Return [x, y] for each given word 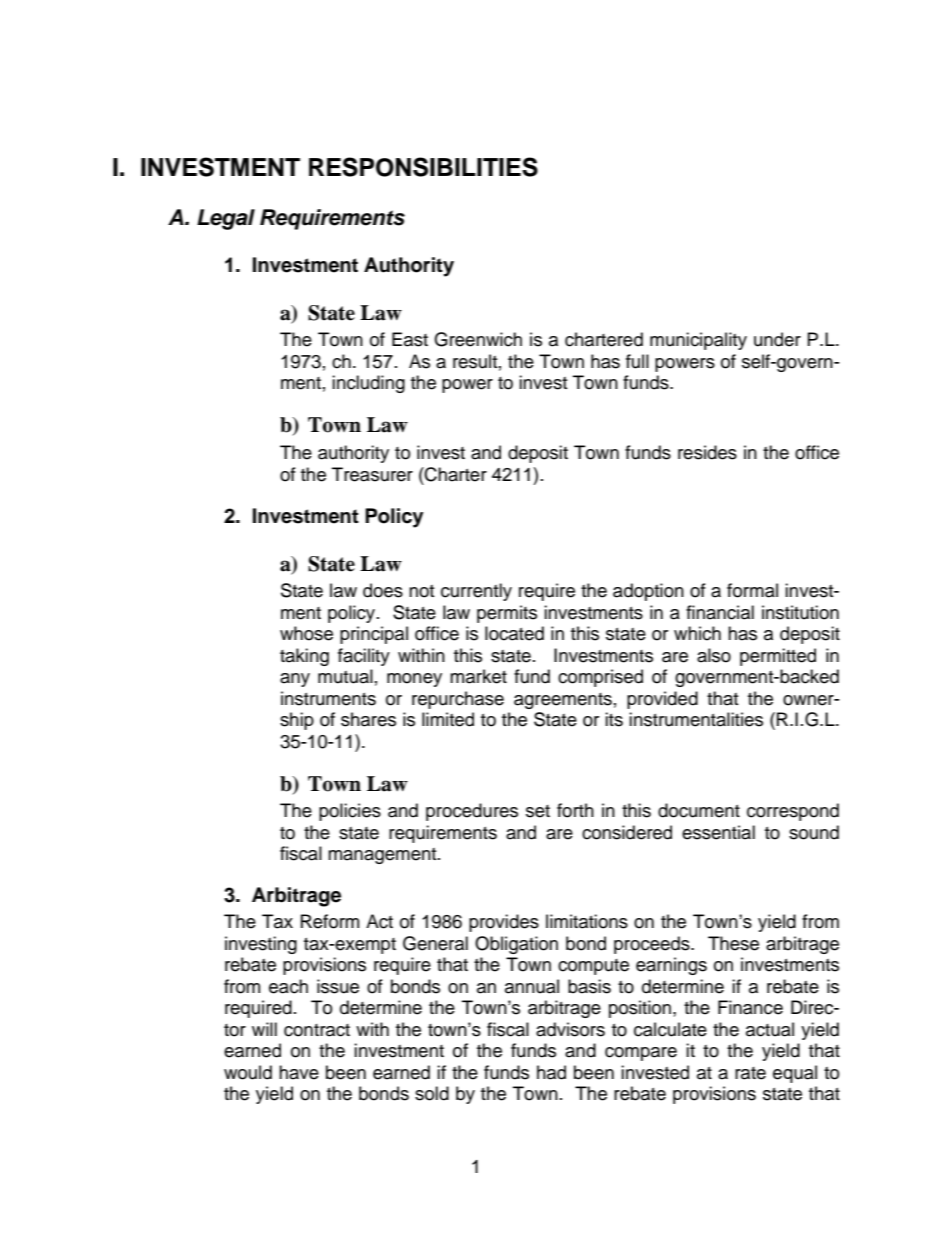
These [733, 943]
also [714, 655]
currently [476, 592]
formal [752, 590]
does [383, 590]
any [295, 680]
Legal [226, 219]
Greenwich [478, 339]
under [777, 339]
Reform [330, 921]
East [410, 339]
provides [504, 923]
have [299, 1072]
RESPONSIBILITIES [423, 167]
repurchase [458, 700]
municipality [698, 341]
